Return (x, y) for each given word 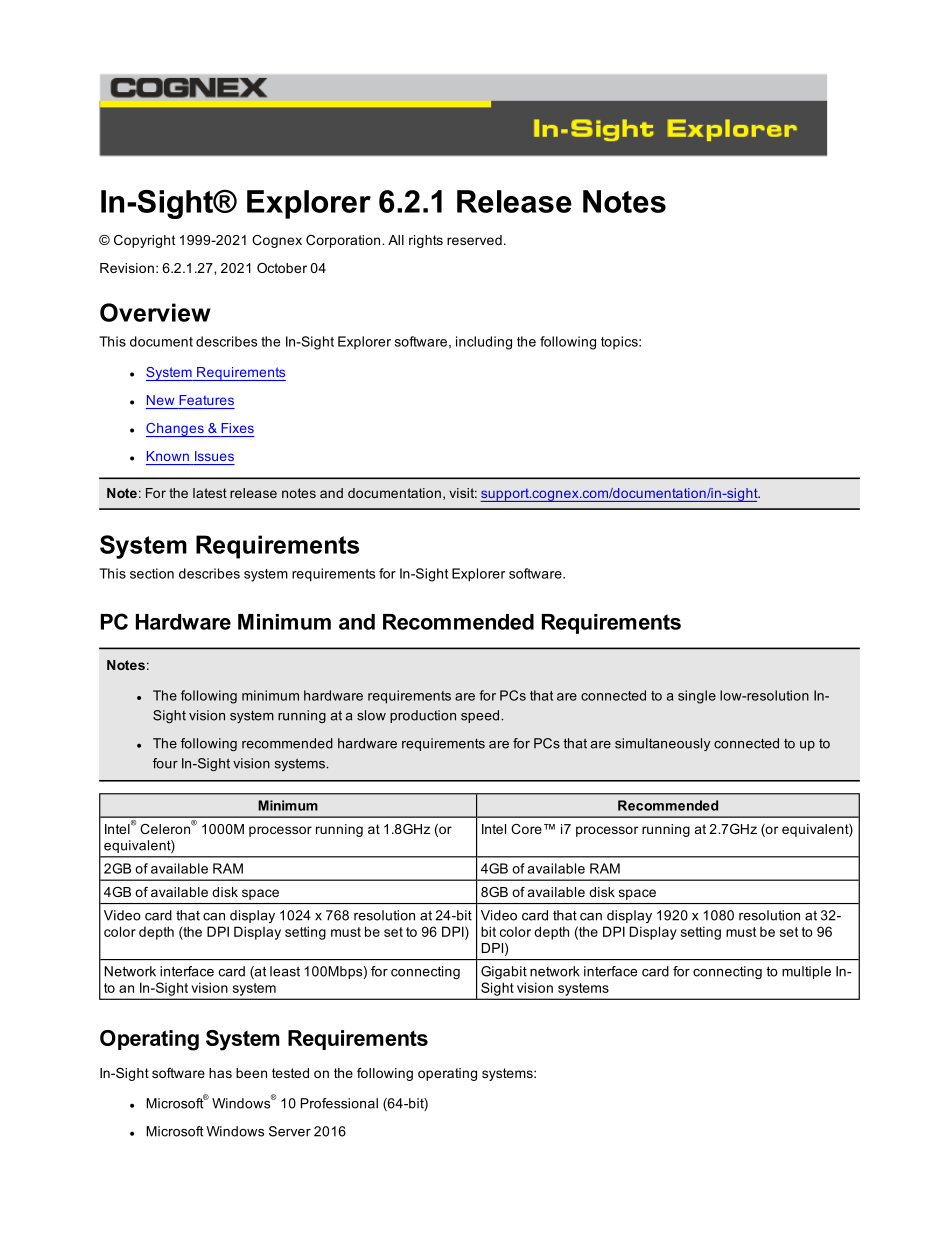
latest (210, 493)
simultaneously (662, 744)
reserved (474, 240)
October (282, 268)
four (165, 763)
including (484, 343)
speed (481, 716)
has (220, 1073)
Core (526, 829)
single (697, 697)
